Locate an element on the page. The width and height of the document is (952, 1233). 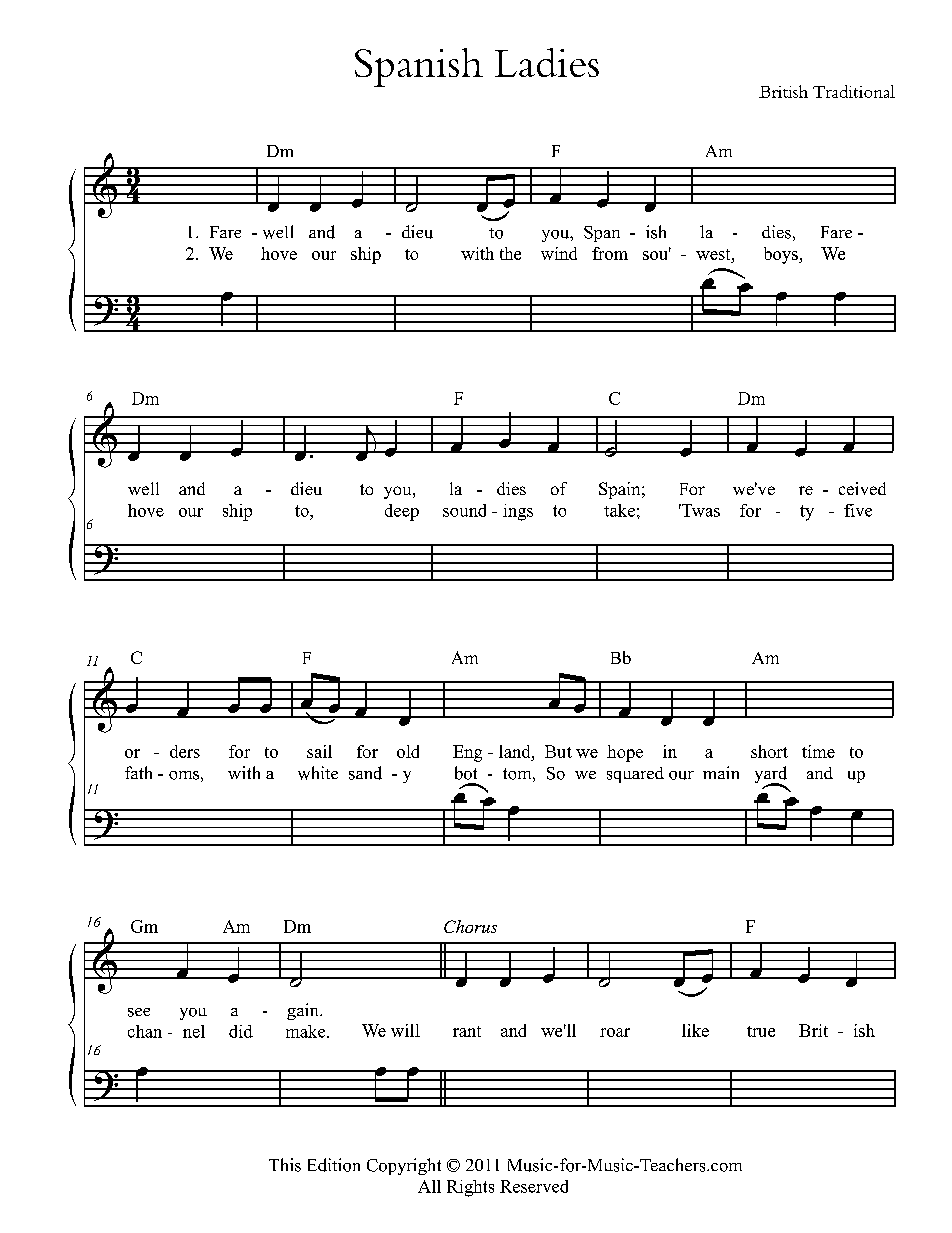
This is located at coordinates (285, 1165).
